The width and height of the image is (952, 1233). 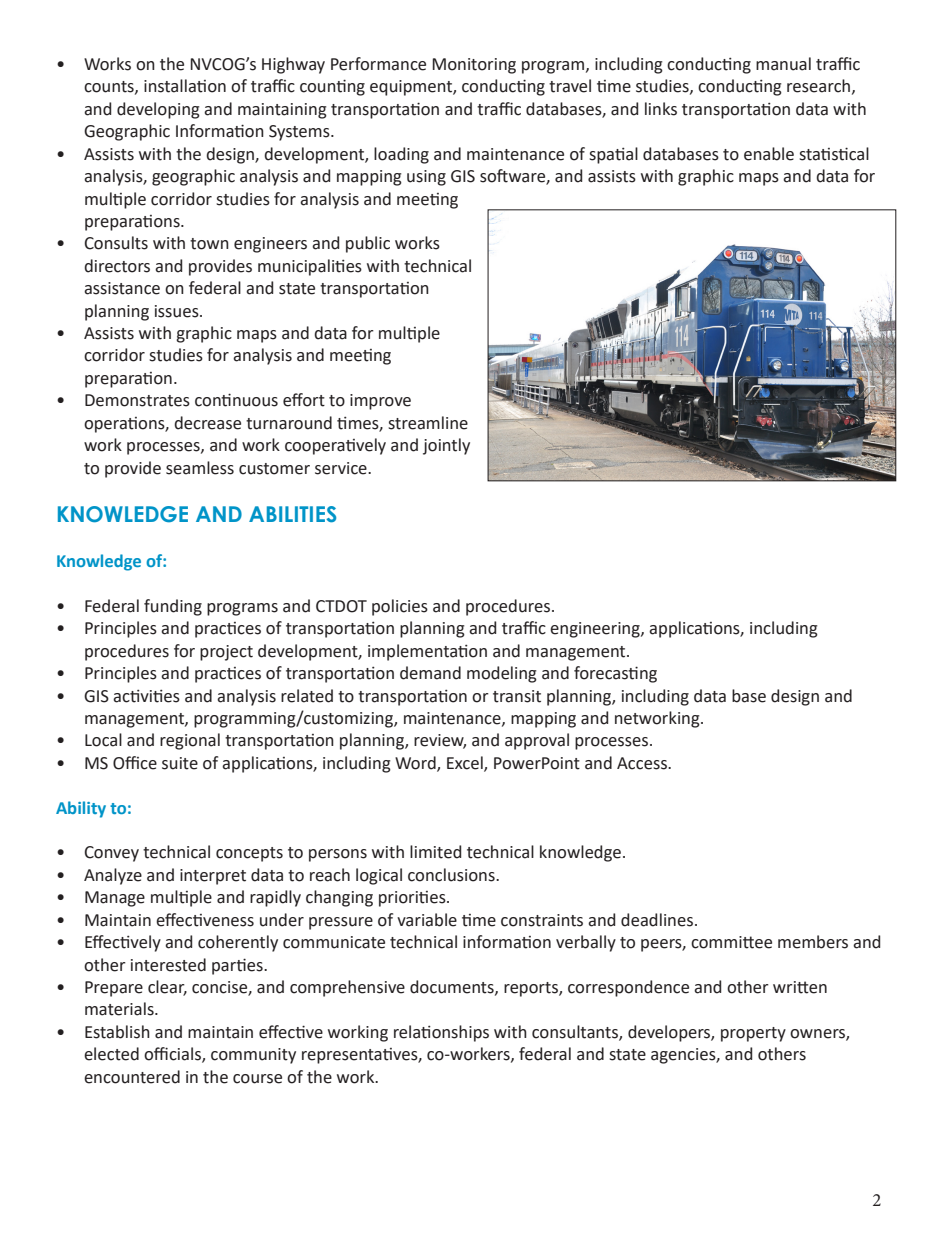 What do you see at coordinates (783, 64) in the image?
I see `manual` at bounding box center [783, 64].
